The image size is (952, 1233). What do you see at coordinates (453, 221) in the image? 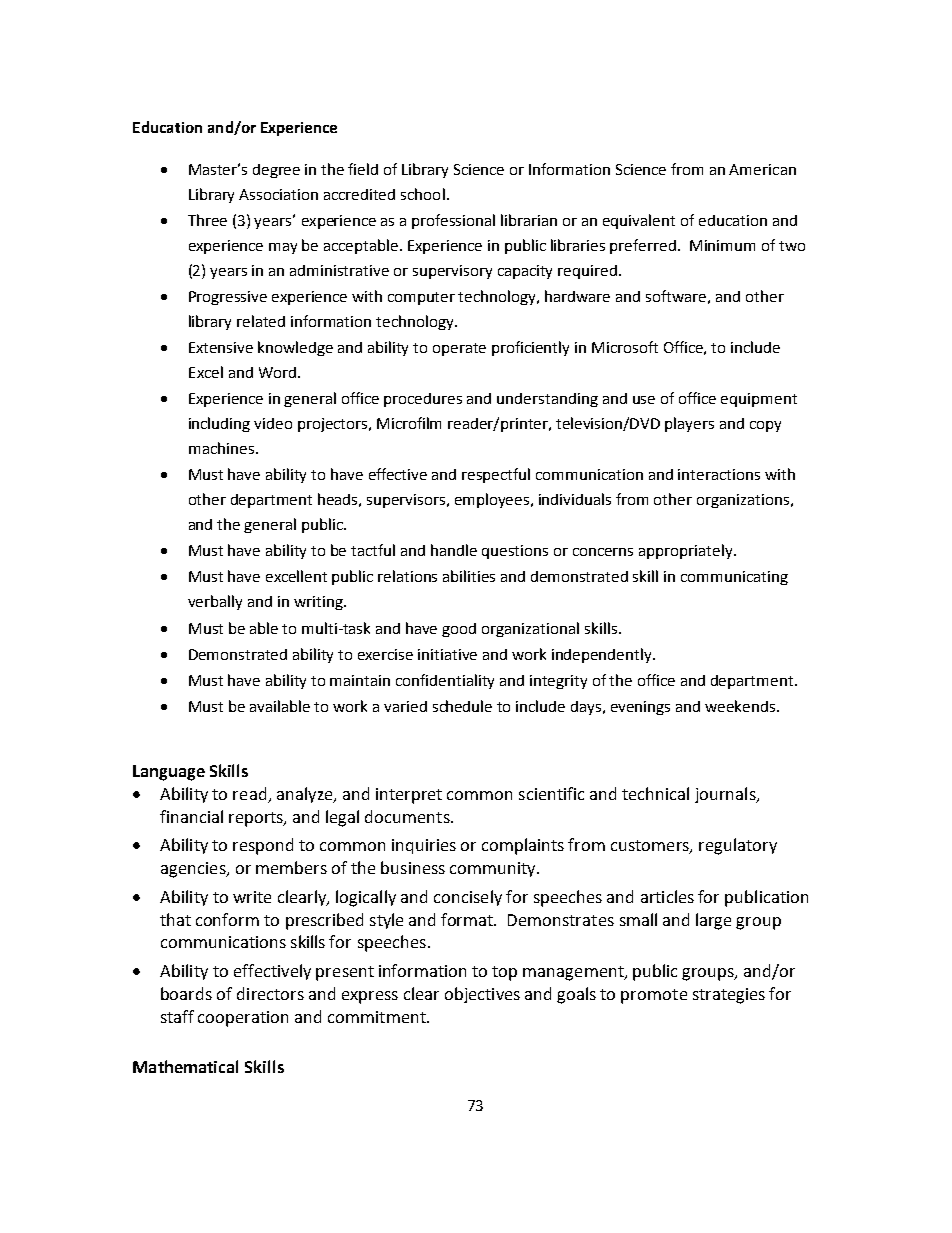
I see `professional` at bounding box center [453, 221].
